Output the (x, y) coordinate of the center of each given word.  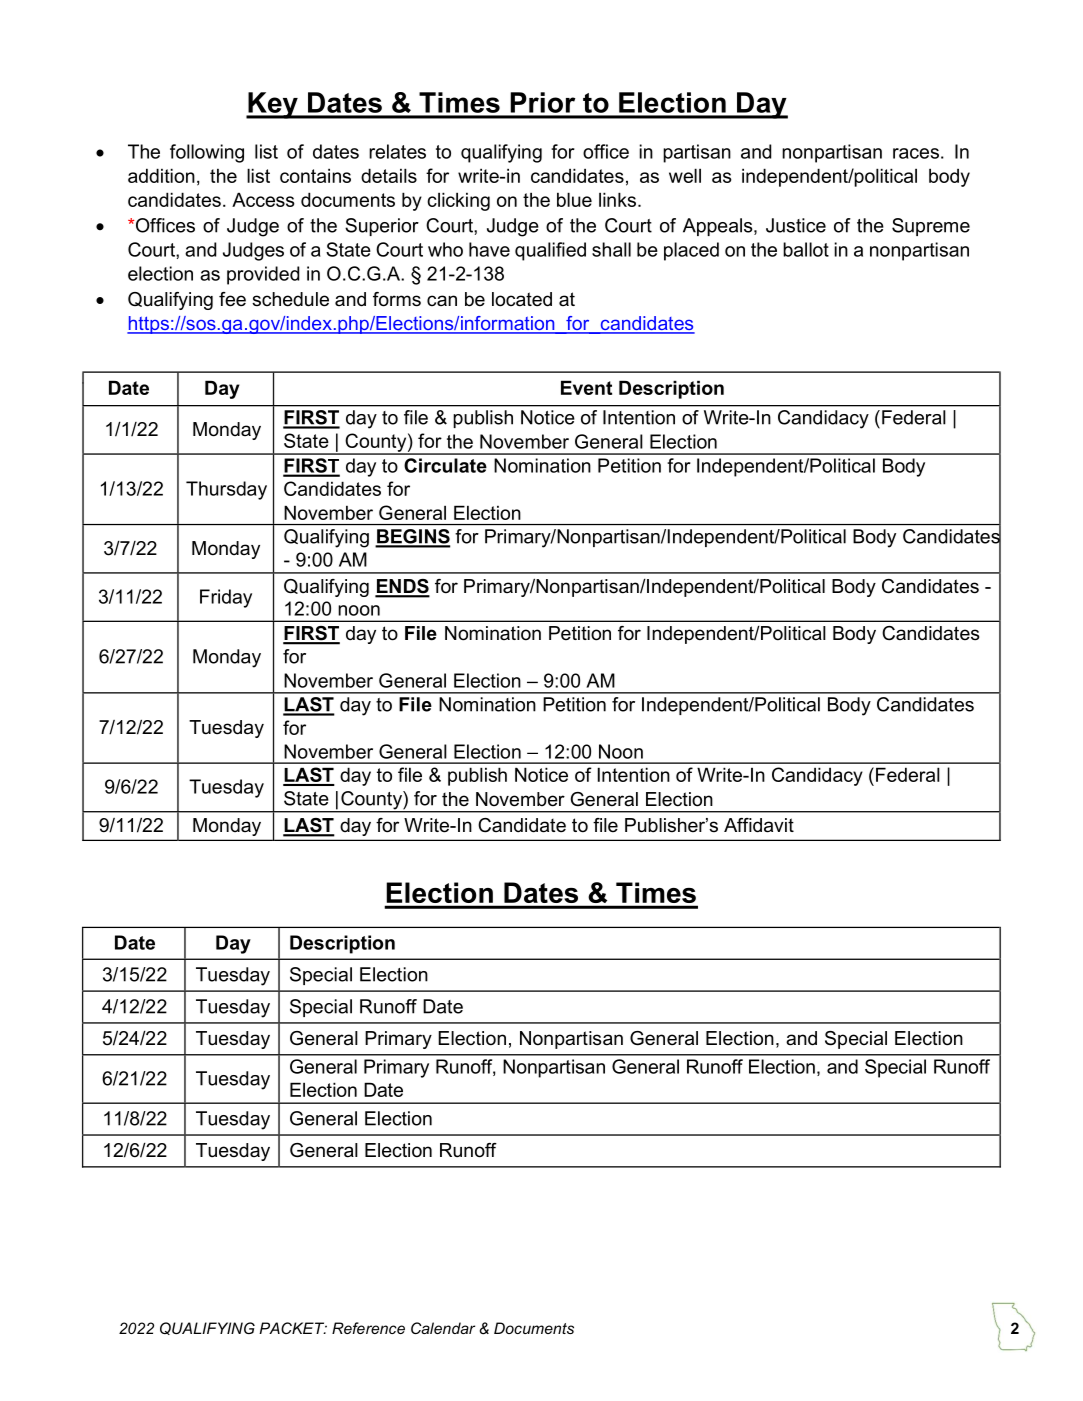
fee (232, 299)
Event (586, 387)
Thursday (226, 490)
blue (574, 199)
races (916, 153)
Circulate (445, 465)
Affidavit (759, 825)
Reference (368, 1328)
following (207, 153)
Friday (226, 598)
